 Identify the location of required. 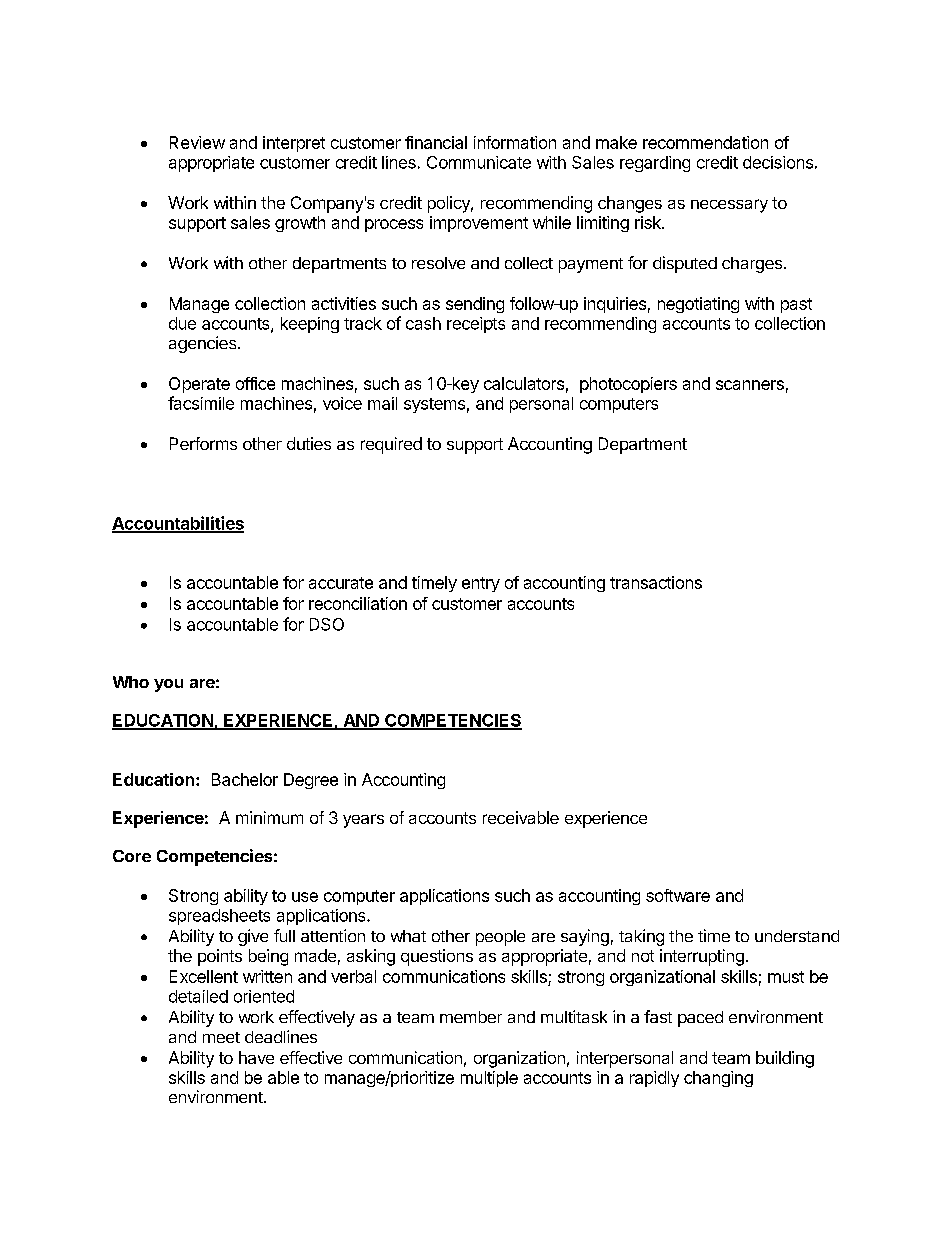
(391, 445).
